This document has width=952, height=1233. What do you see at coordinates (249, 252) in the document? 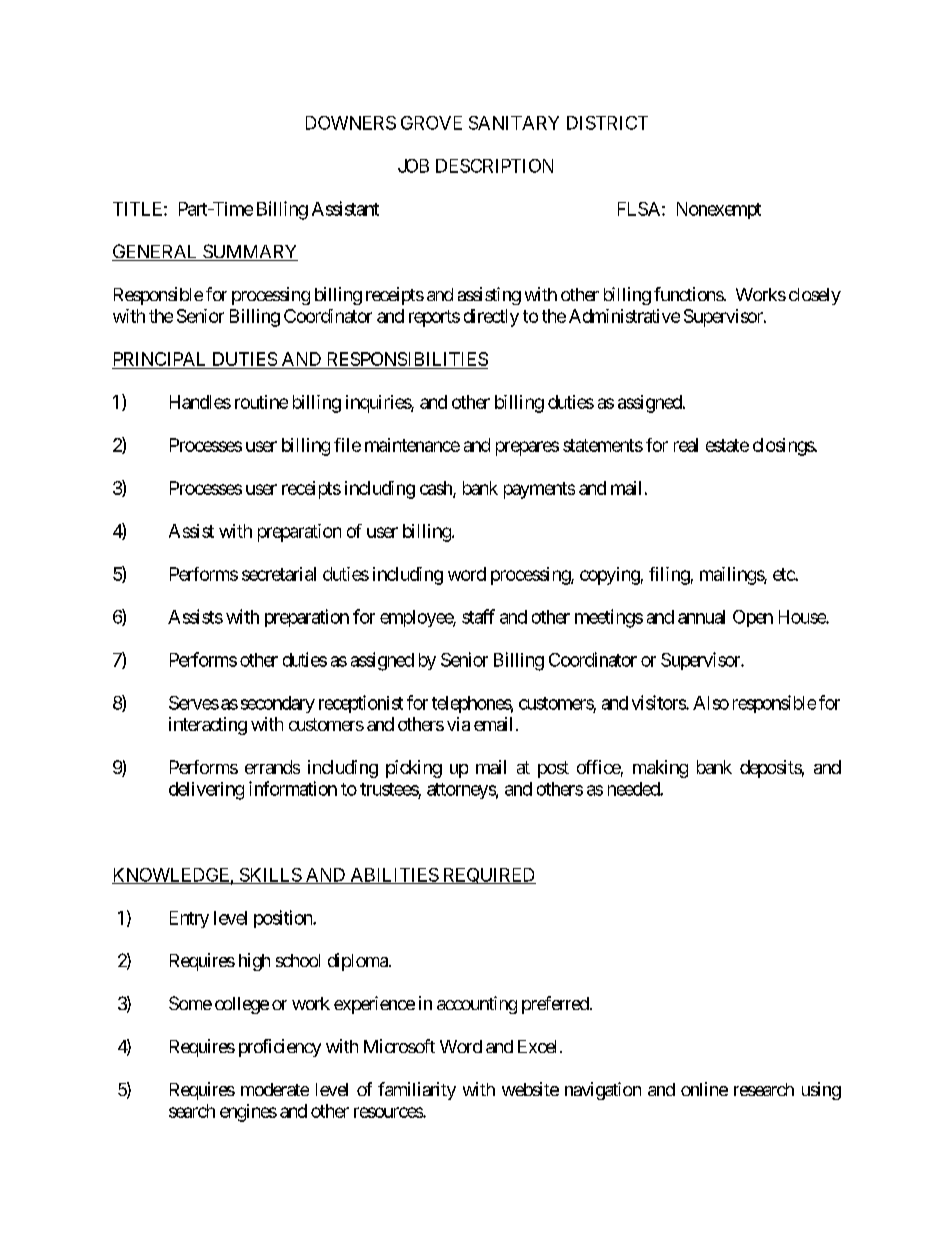
I see `SUMMARY` at bounding box center [249, 252].
